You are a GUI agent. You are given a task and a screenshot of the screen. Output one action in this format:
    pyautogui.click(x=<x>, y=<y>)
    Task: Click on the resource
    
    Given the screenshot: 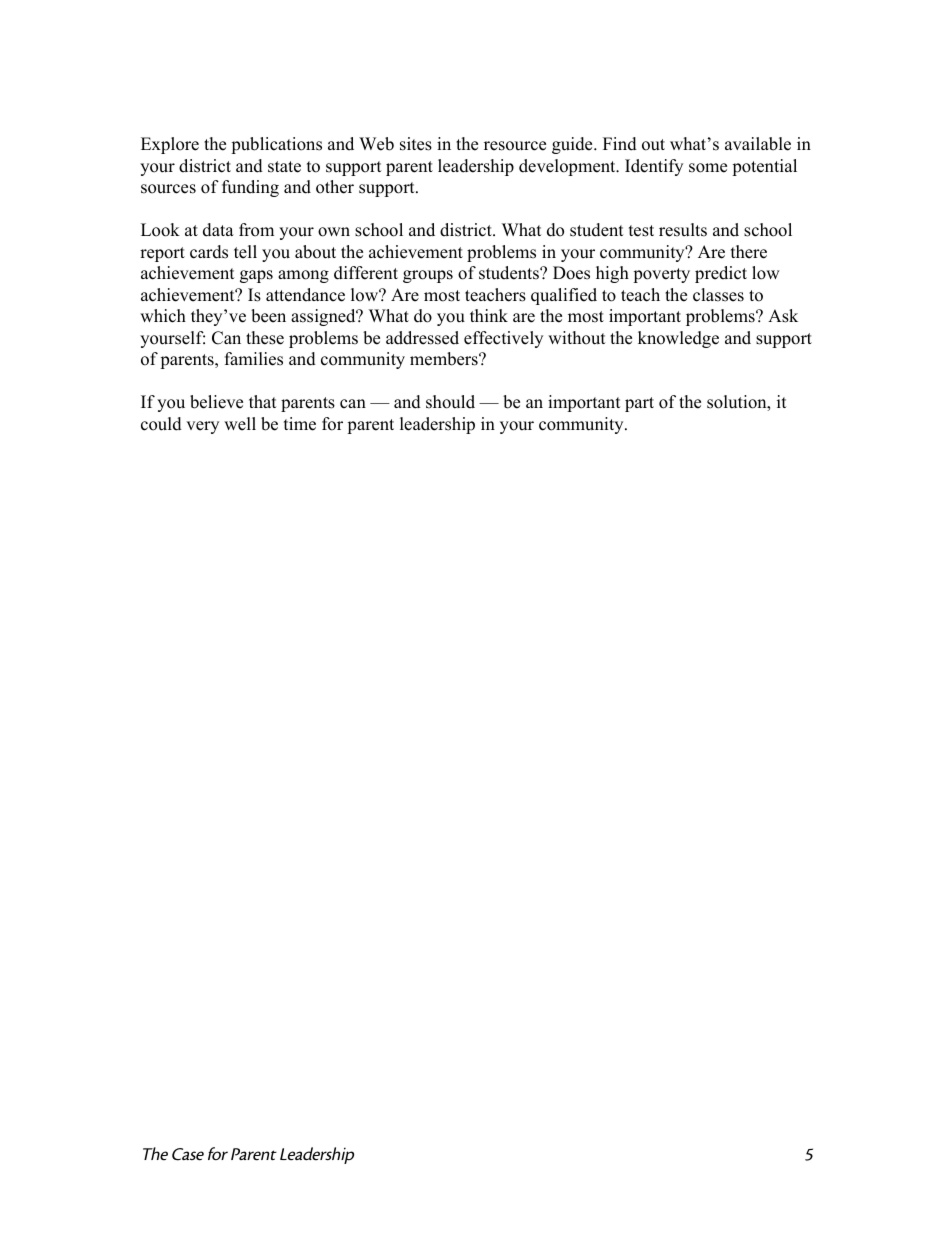 What is the action you would take?
    pyautogui.click(x=515, y=146)
